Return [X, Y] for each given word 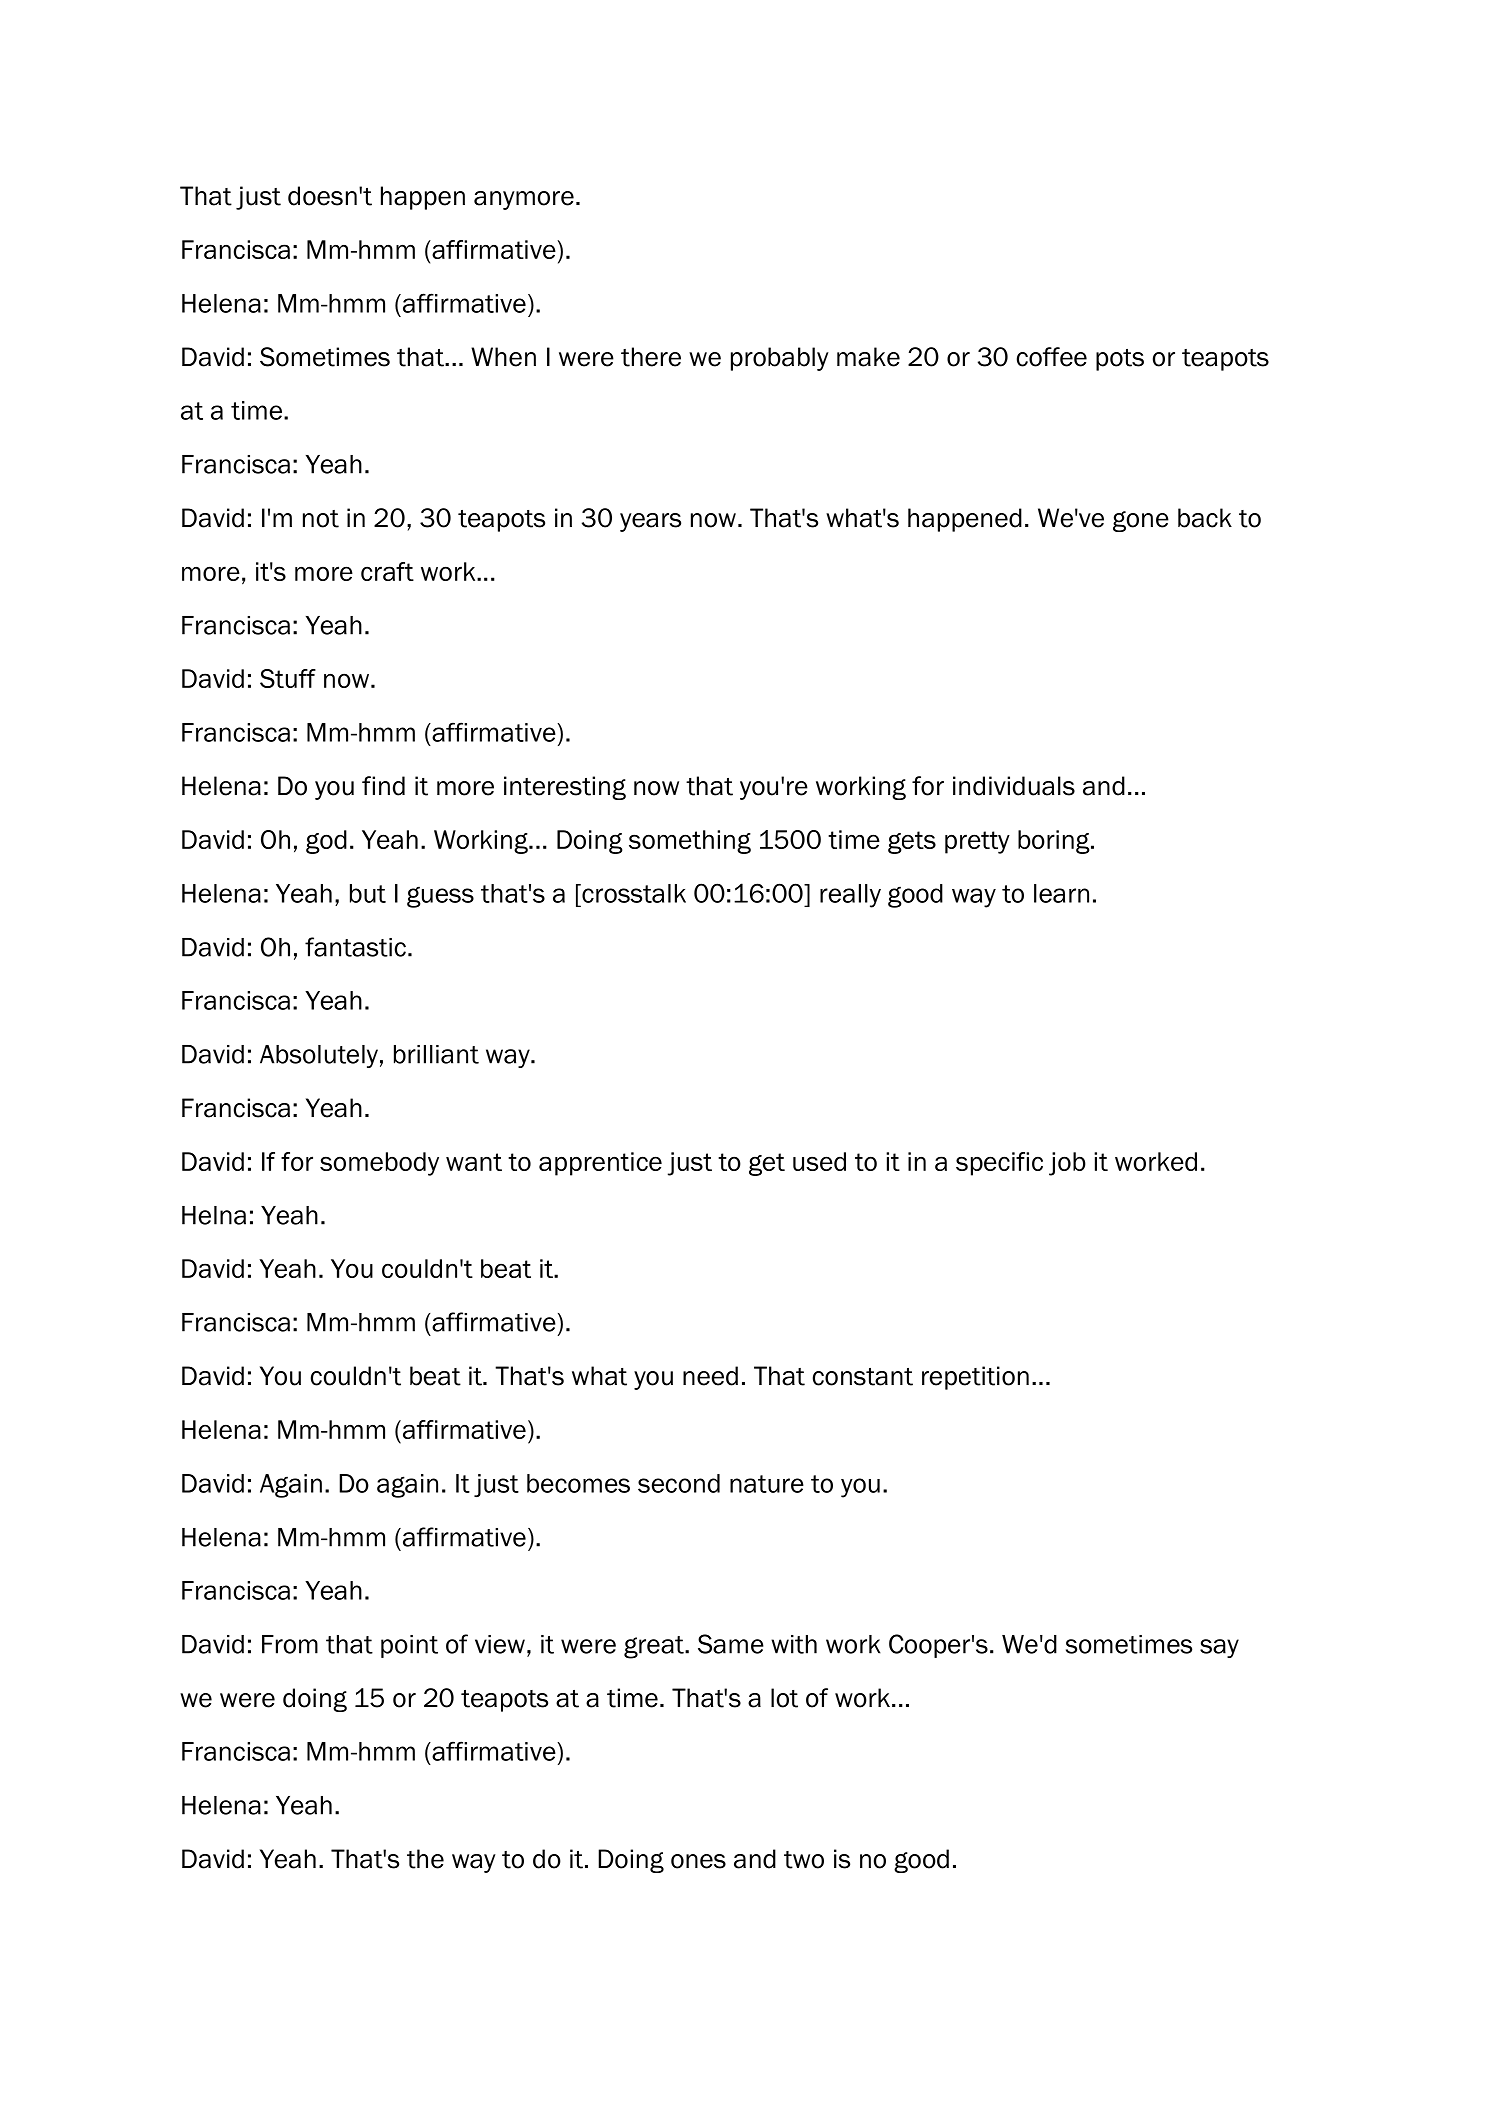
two [804, 1860]
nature [767, 1484]
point [409, 1646]
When [503, 357]
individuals [1014, 786]
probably [780, 359]
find [383, 786]
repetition [975, 1378]
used [819, 1161]
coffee [1052, 357]
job [1067, 1164]
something [690, 842]
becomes [578, 1483]
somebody [379, 1164]
